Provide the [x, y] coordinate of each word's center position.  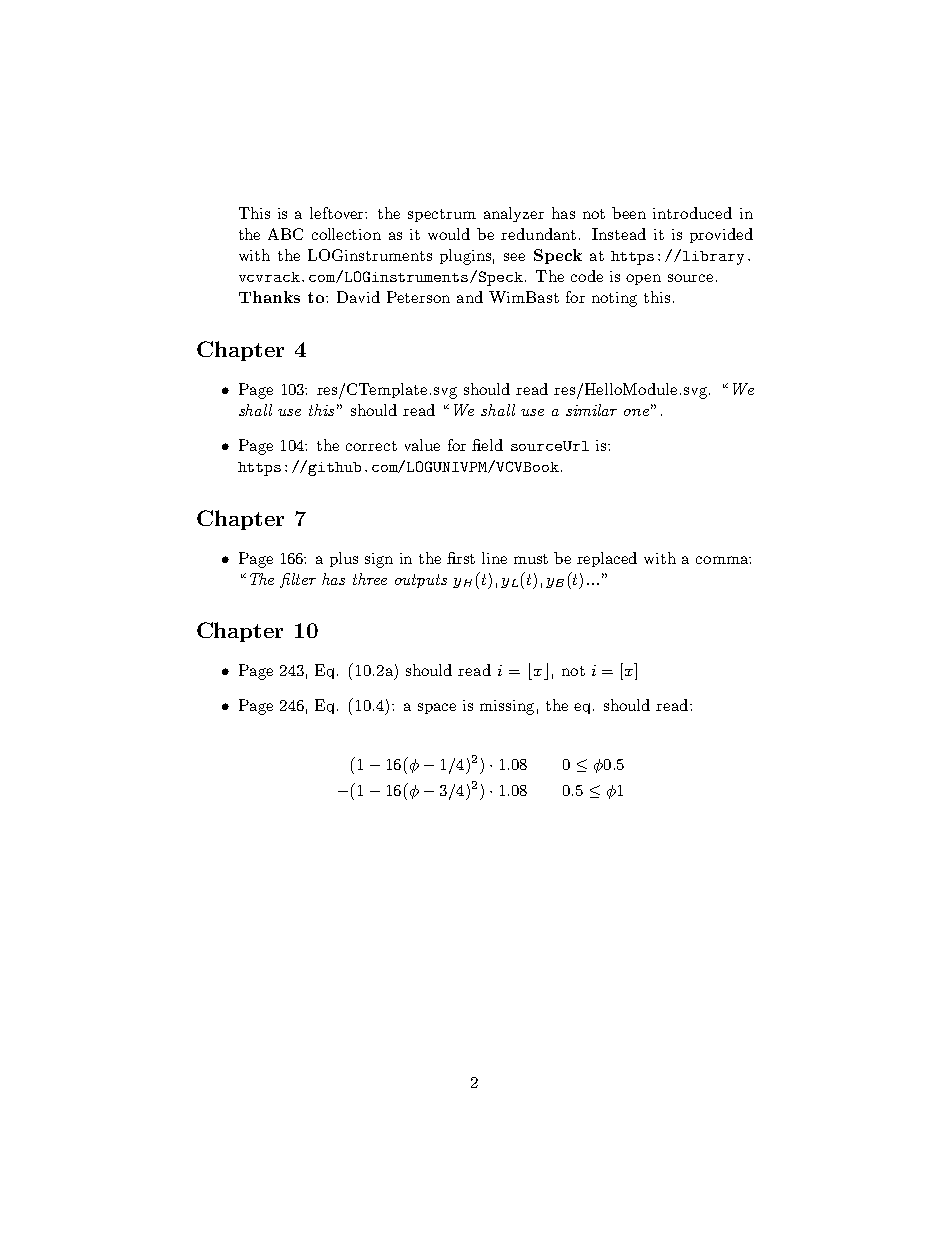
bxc [538, 671]
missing [507, 707]
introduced [692, 213]
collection [346, 234]
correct [371, 446]
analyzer [514, 214]
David [358, 297]
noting [614, 299]
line [494, 558]
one [636, 412]
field [487, 445]
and [470, 297]
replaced [607, 559]
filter [298, 580]
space [437, 708]
